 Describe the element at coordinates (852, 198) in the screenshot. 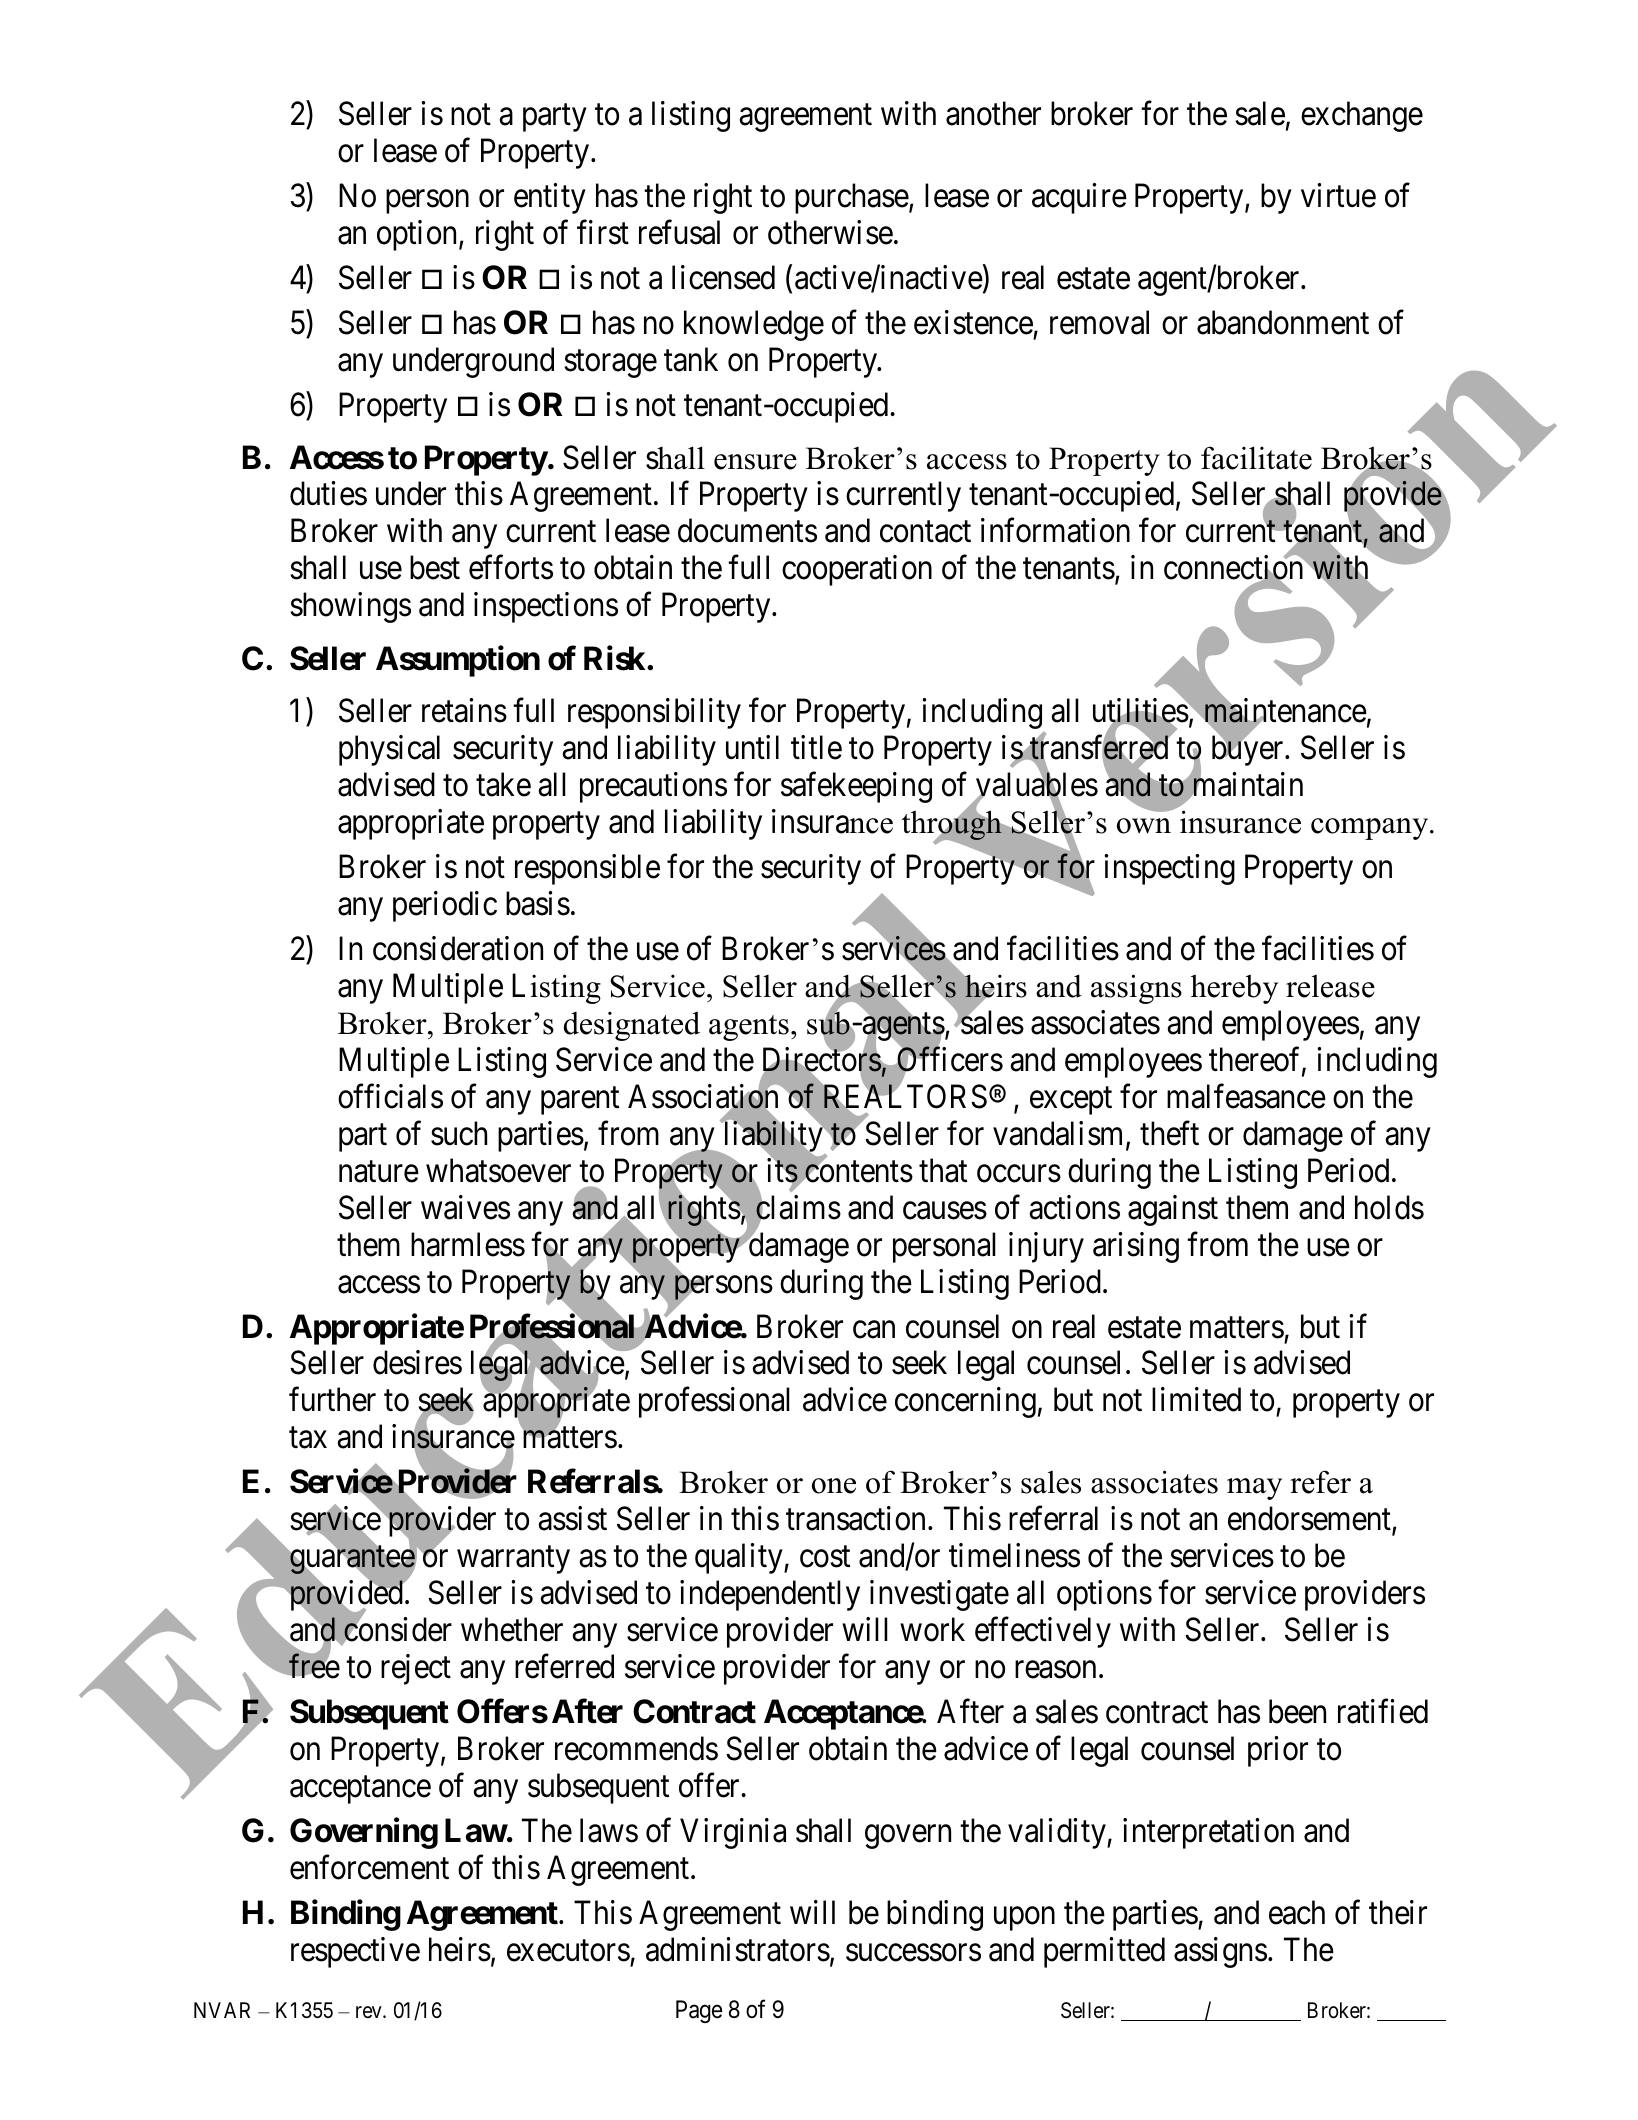

I see `purchase` at that location.
